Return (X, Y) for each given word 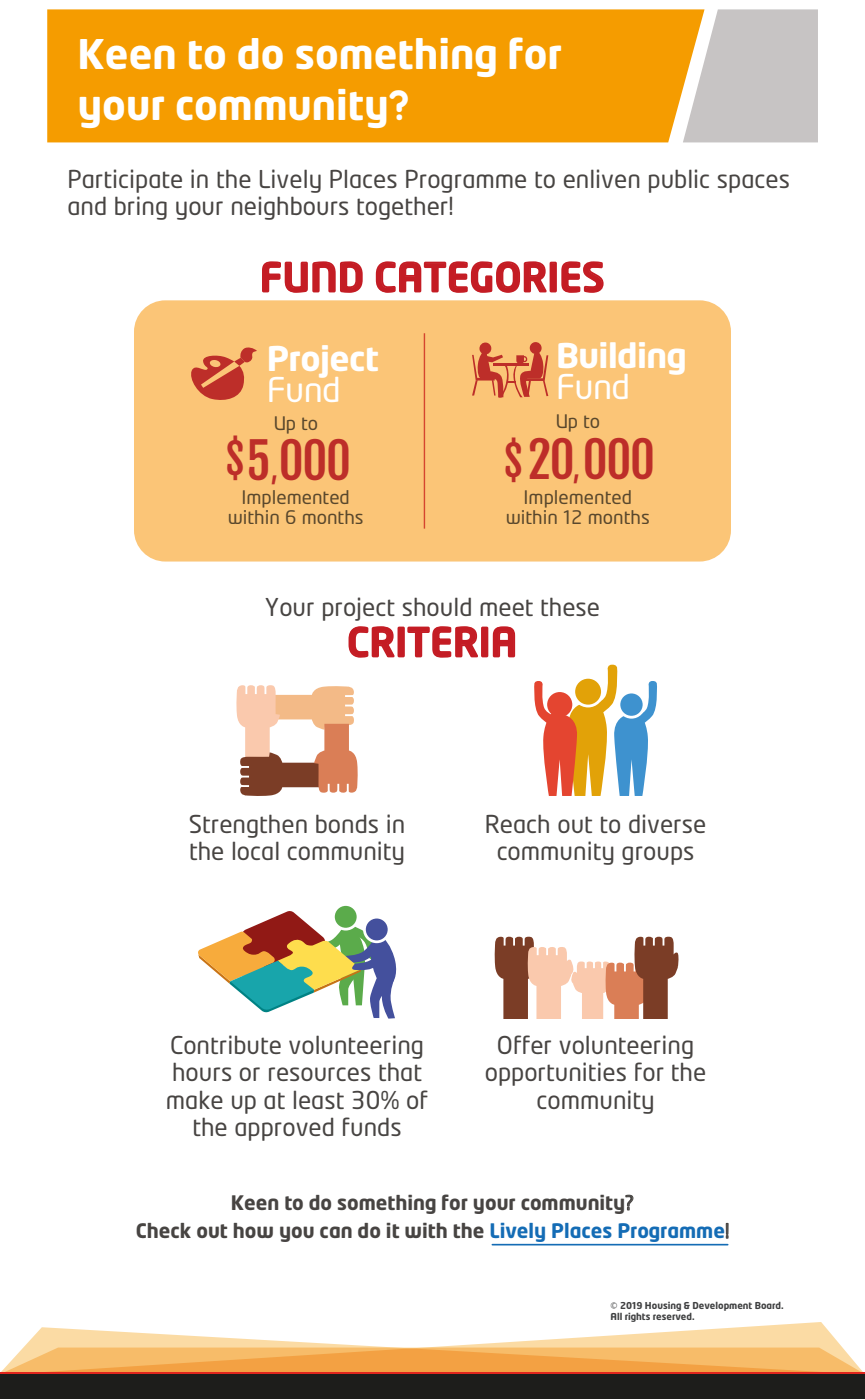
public (679, 181)
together (402, 208)
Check (163, 1230)
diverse (667, 823)
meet (506, 607)
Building (621, 359)
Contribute (226, 1044)
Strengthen (248, 826)
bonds (347, 823)
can (336, 1232)
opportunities (556, 1074)
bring (141, 208)
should (437, 606)
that (400, 1071)
